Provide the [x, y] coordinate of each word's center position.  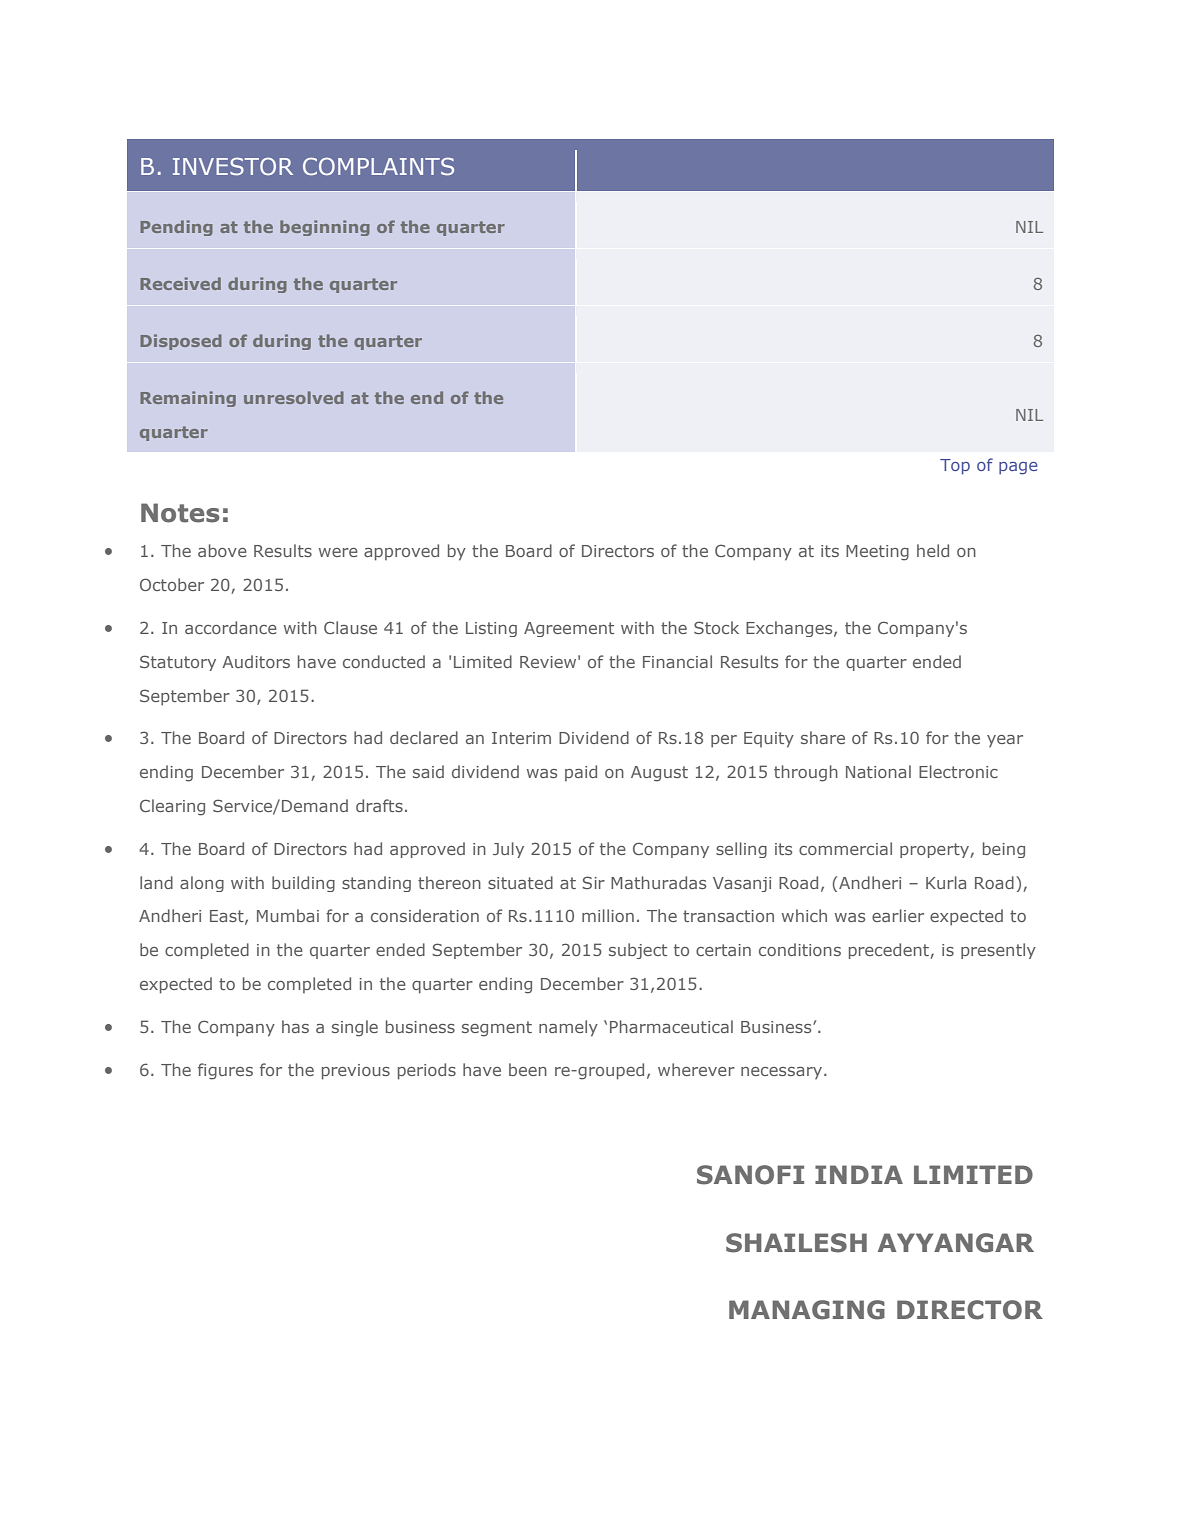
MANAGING [807, 1310]
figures [225, 1071]
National [878, 771]
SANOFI [750, 1175]
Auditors [256, 661]
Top [955, 467]
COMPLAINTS [378, 166]
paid [581, 773]
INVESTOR [233, 166]
